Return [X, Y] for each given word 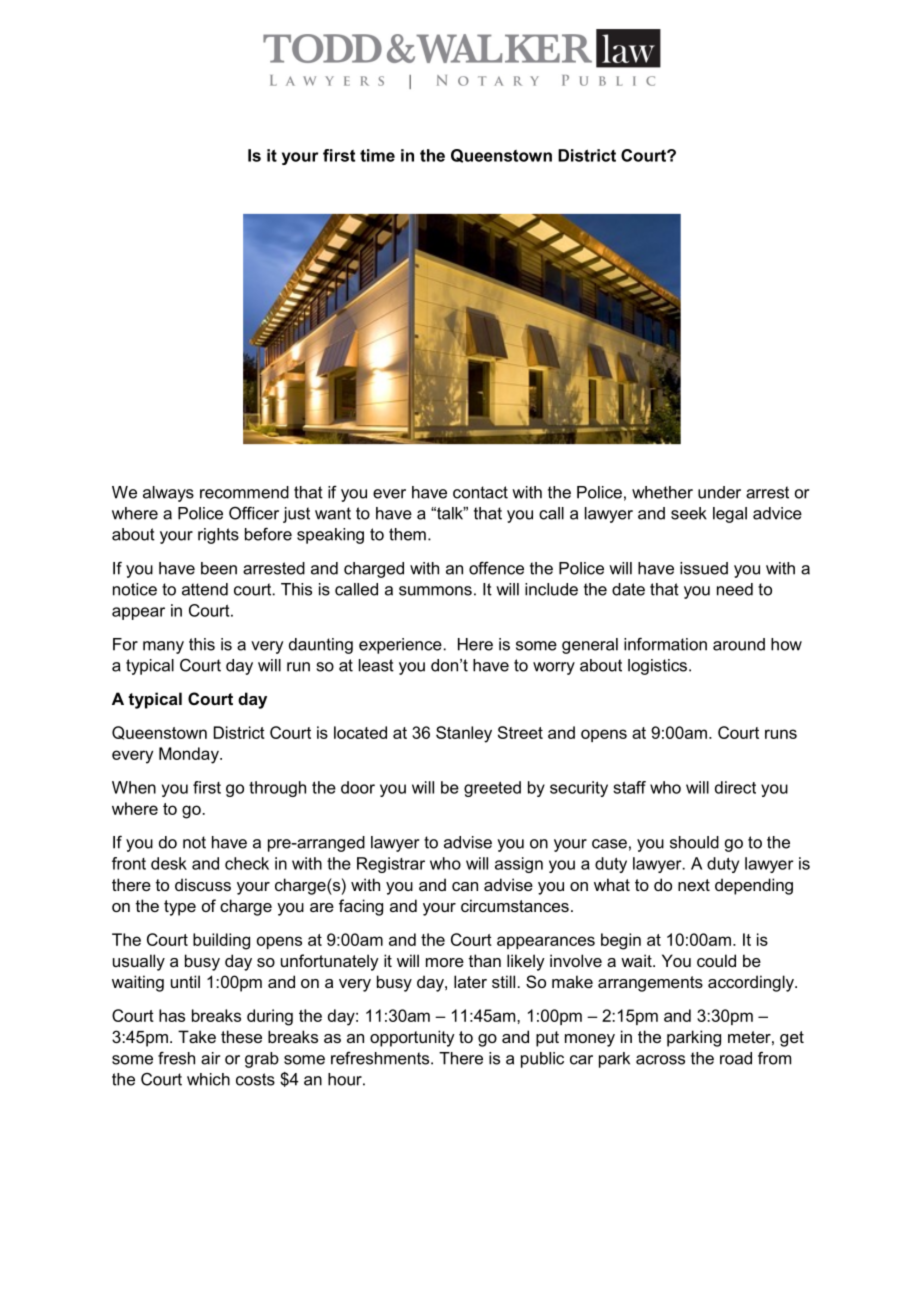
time [377, 155]
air [210, 1058]
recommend [244, 492]
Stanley [464, 734]
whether [662, 492]
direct [735, 787]
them [407, 534]
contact [480, 492]
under [719, 492]
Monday [190, 755]
